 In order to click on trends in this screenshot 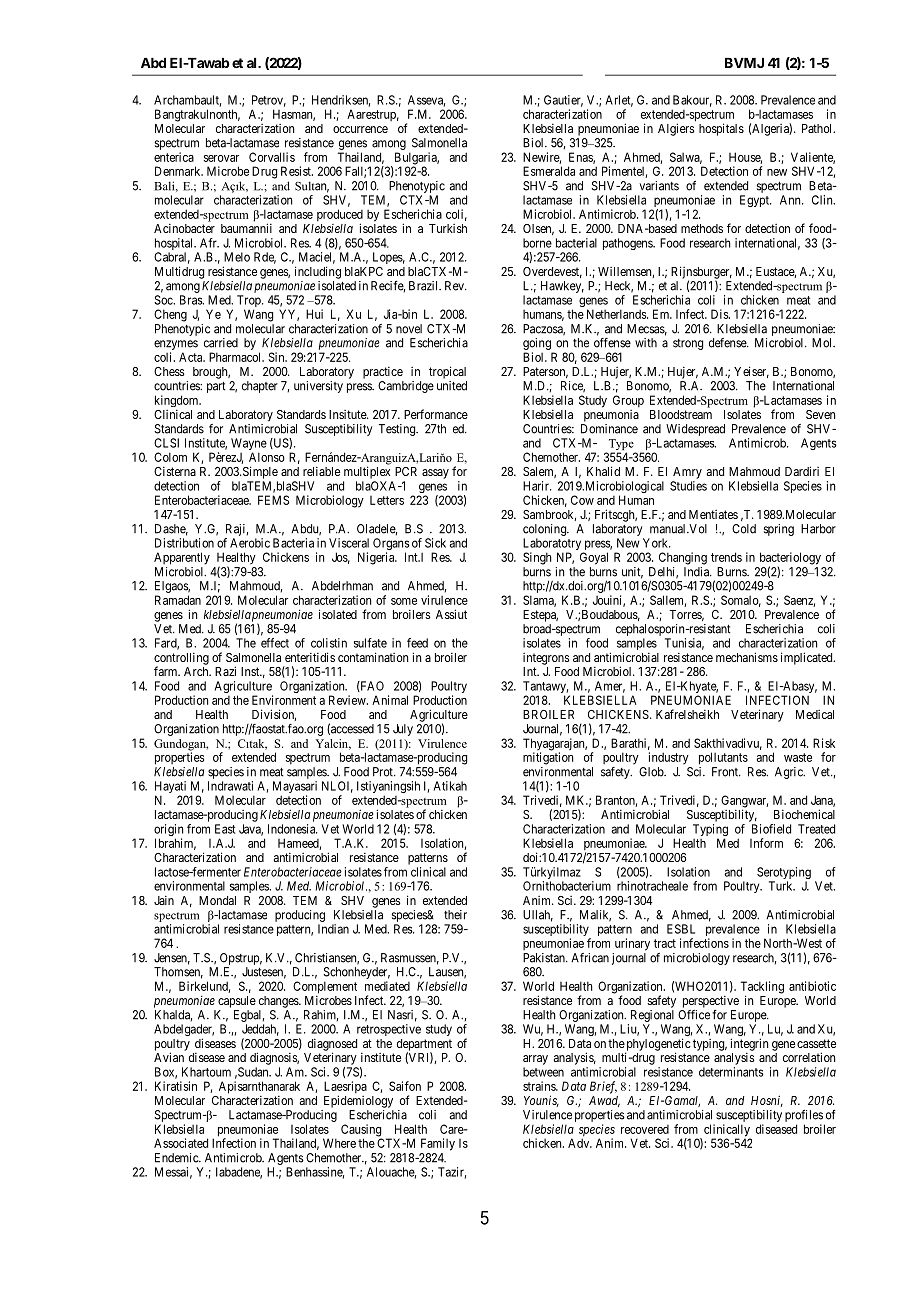, I will do `click(726, 557)`.
